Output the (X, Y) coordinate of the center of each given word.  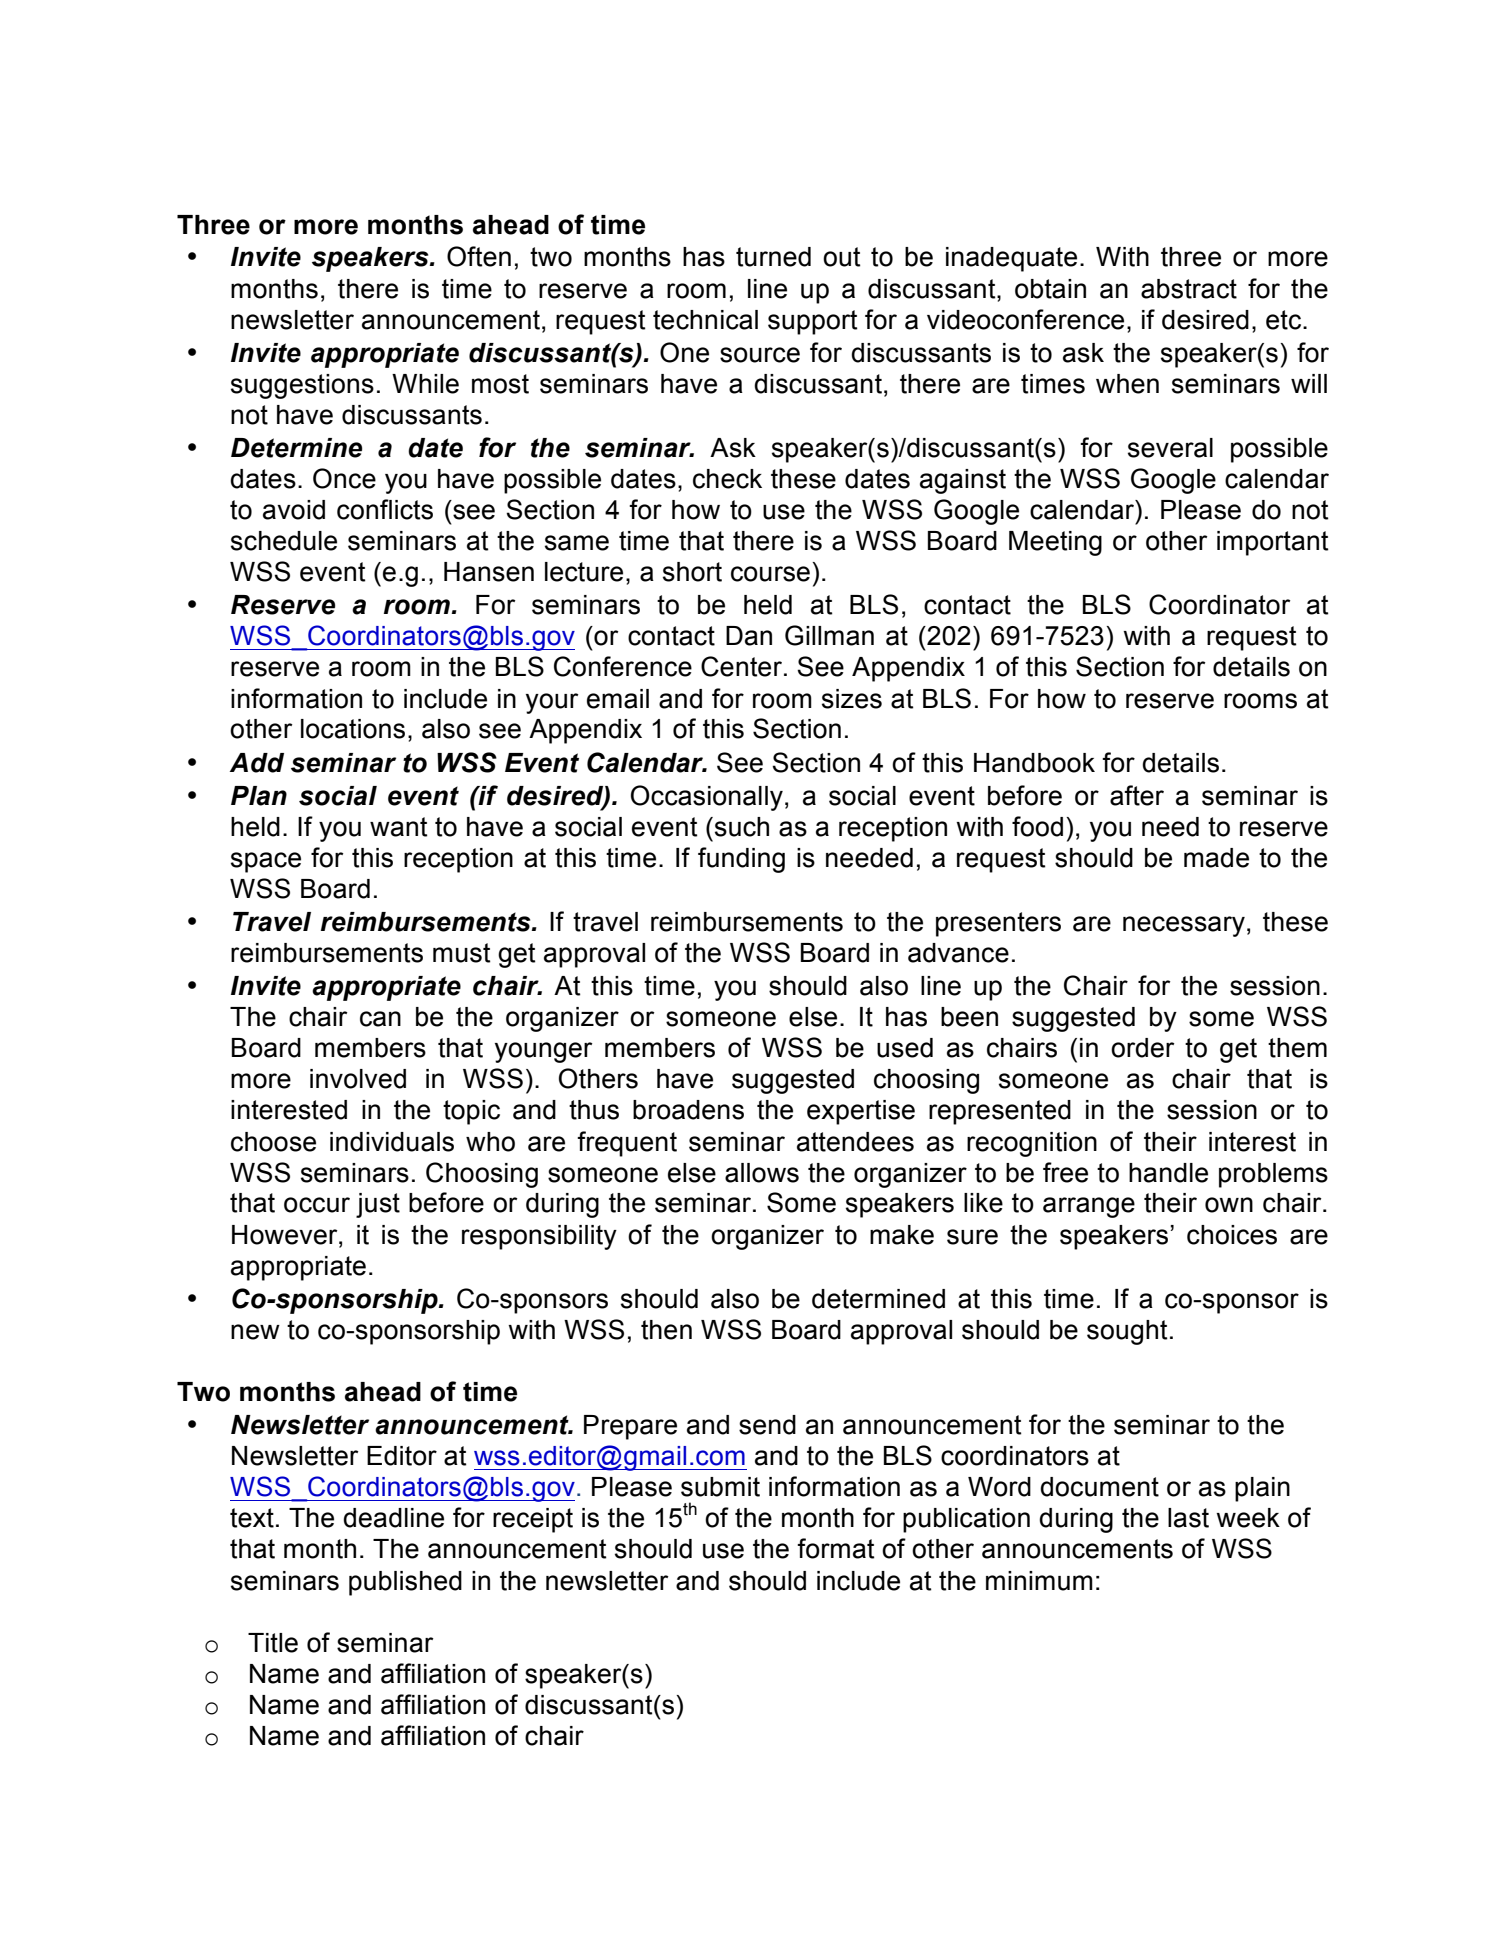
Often (479, 256)
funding (741, 860)
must (462, 953)
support (813, 322)
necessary (1184, 926)
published (405, 1583)
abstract (1189, 289)
